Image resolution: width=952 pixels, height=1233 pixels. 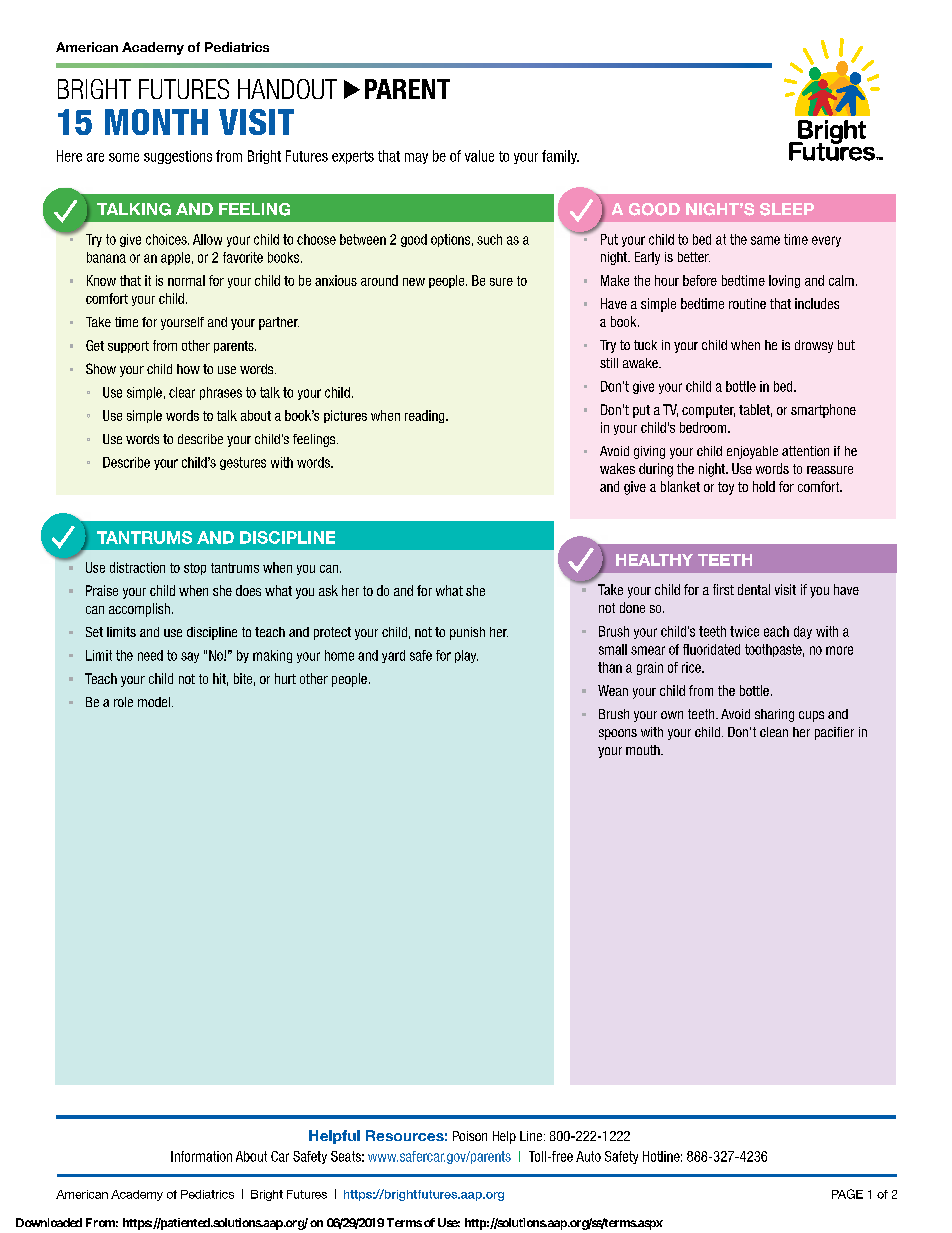 What do you see at coordinates (618, 734) in the screenshot?
I see `spoons` at bounding box center [618, 734].
